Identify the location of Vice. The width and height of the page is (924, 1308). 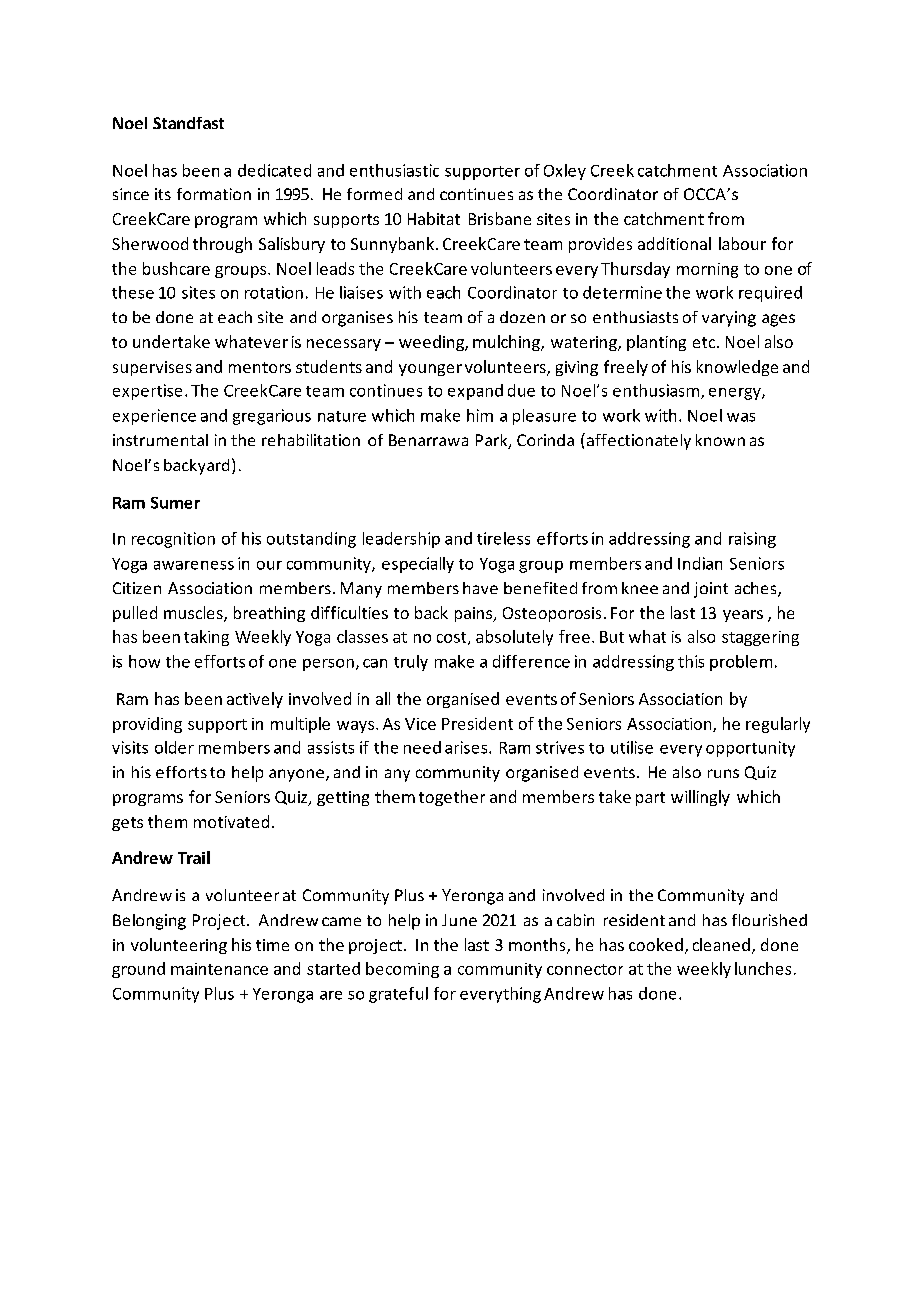
(420, 724).
